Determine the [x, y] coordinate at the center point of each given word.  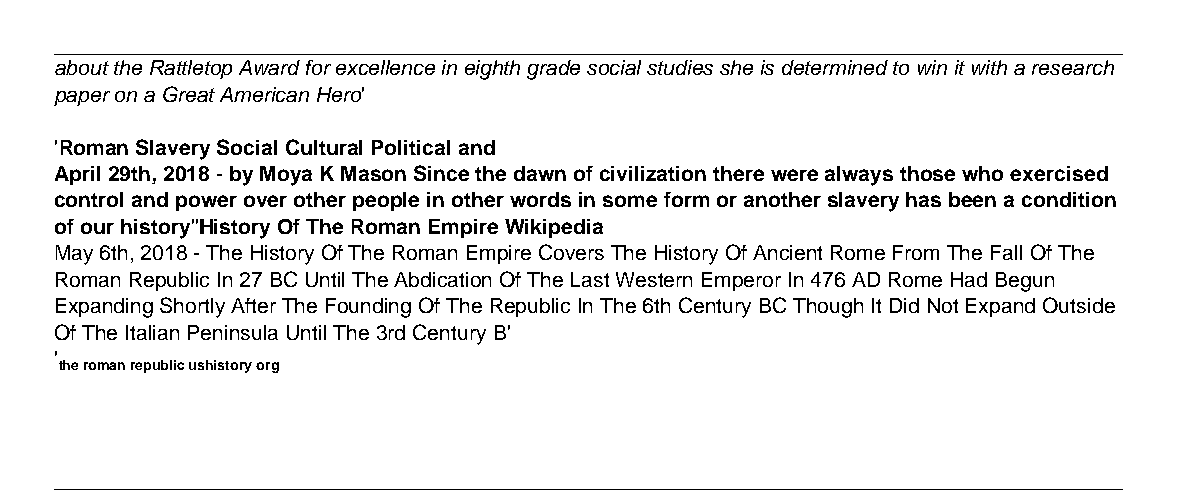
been [972, 199]
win [932, 67]
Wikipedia [554, 228]
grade [553, 70]
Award [269, 67]
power [206, 203]
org [267, 367]
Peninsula [233, 332]
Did [904, 305]
